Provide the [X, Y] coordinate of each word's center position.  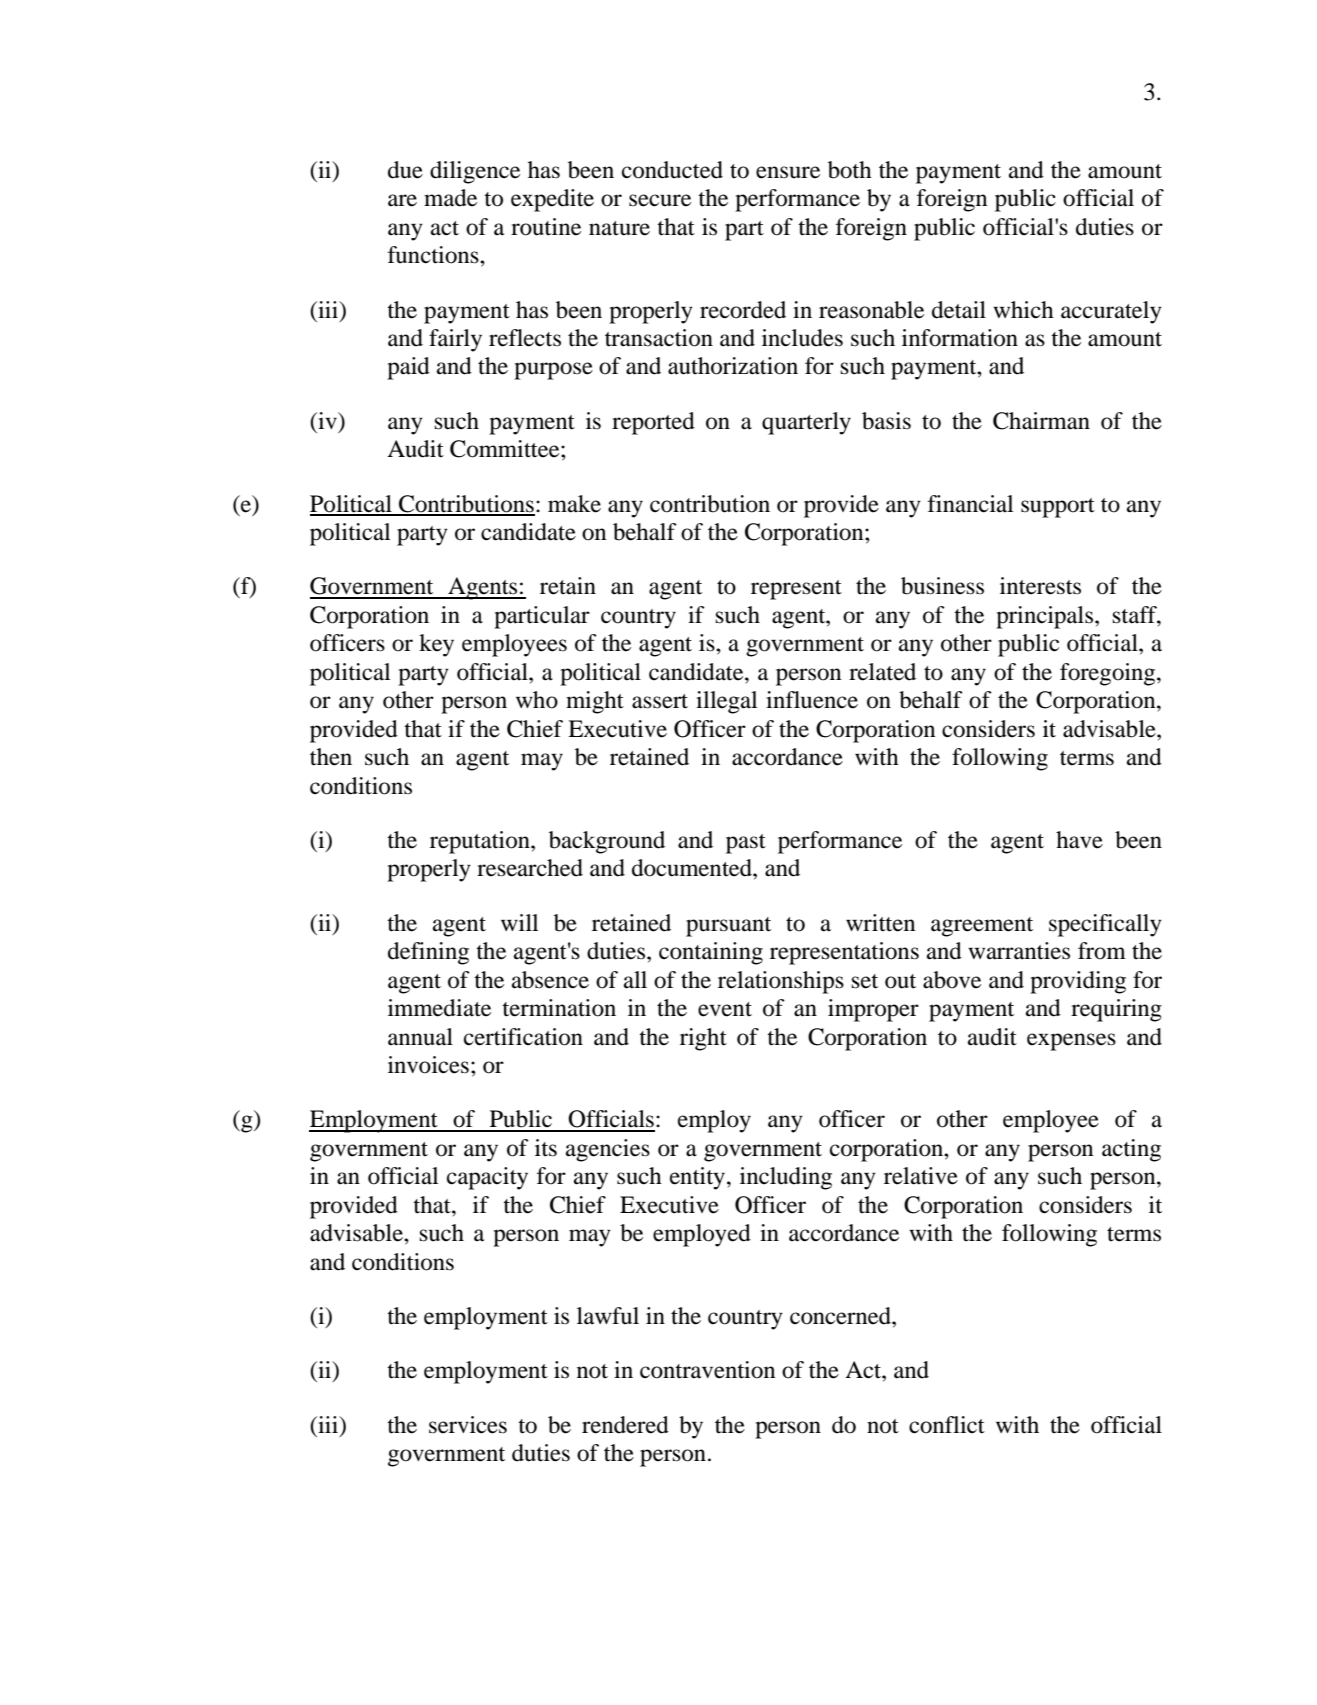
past [746, 844]
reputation [481, 842]
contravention [707, 1370]
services [468, 1425]
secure [660, 200]
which [1023, 310]
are [402, 200]
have [1079, 840]
